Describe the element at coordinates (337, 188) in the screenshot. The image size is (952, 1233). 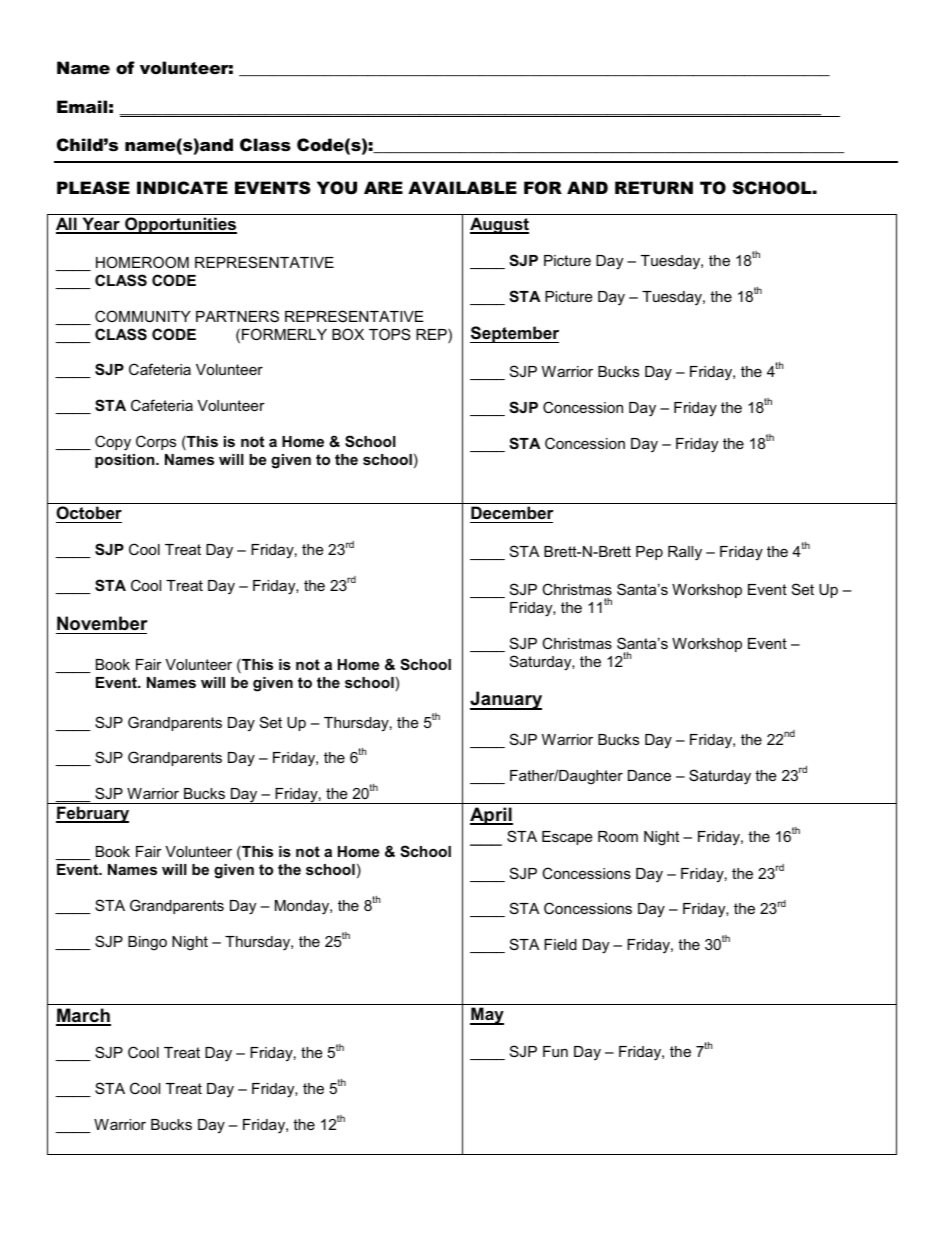
I see `YOU` at that location.
